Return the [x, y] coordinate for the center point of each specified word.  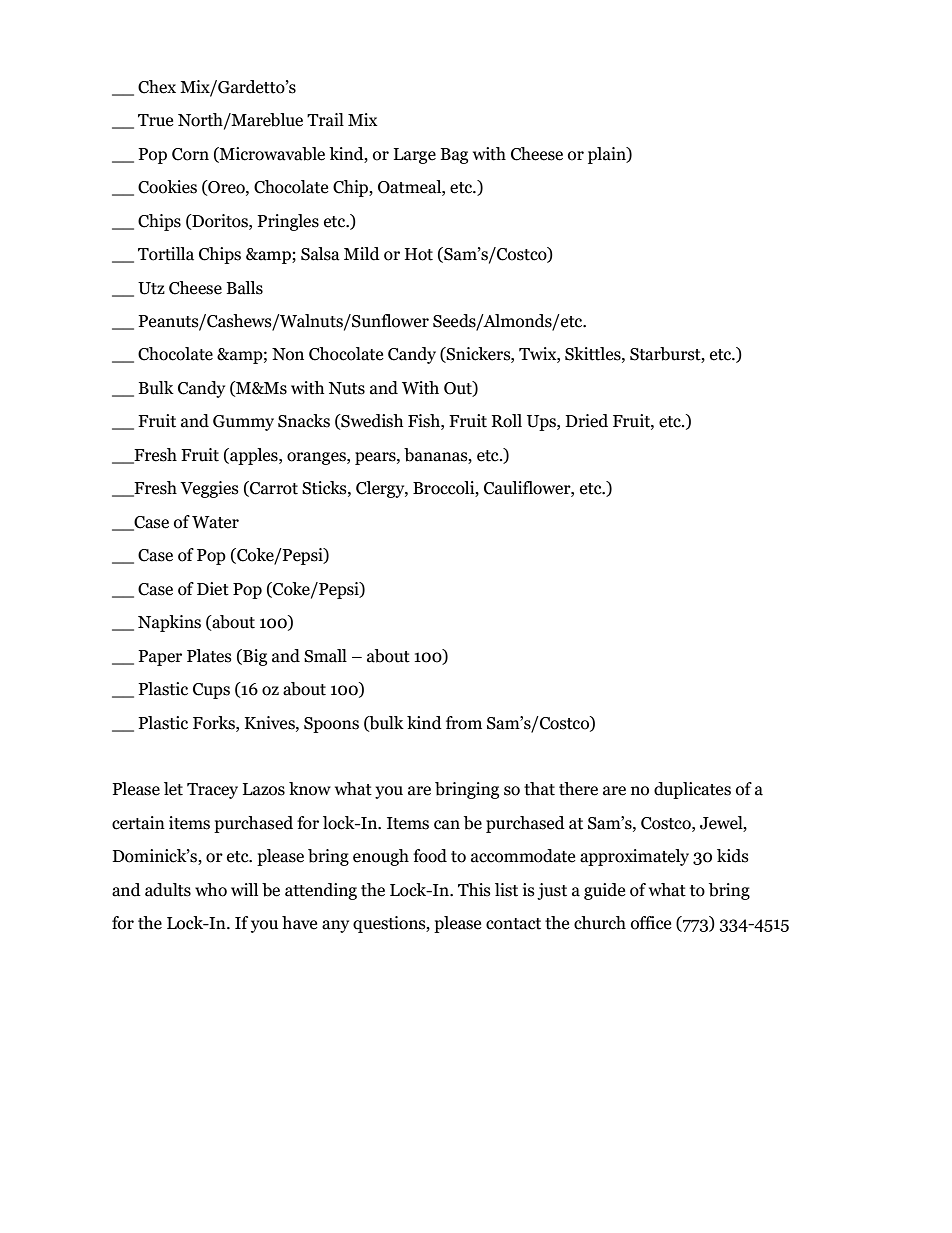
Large [415, 156]
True [155, 120]
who [211, 890]
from [464, 723]
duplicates [692, 790]
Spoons [331, 725]
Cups [211, 691]
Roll [507, 421]
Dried [587, 421]
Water [215, 522]
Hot [419, 254]
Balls [245, 288]
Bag [454, 156]
